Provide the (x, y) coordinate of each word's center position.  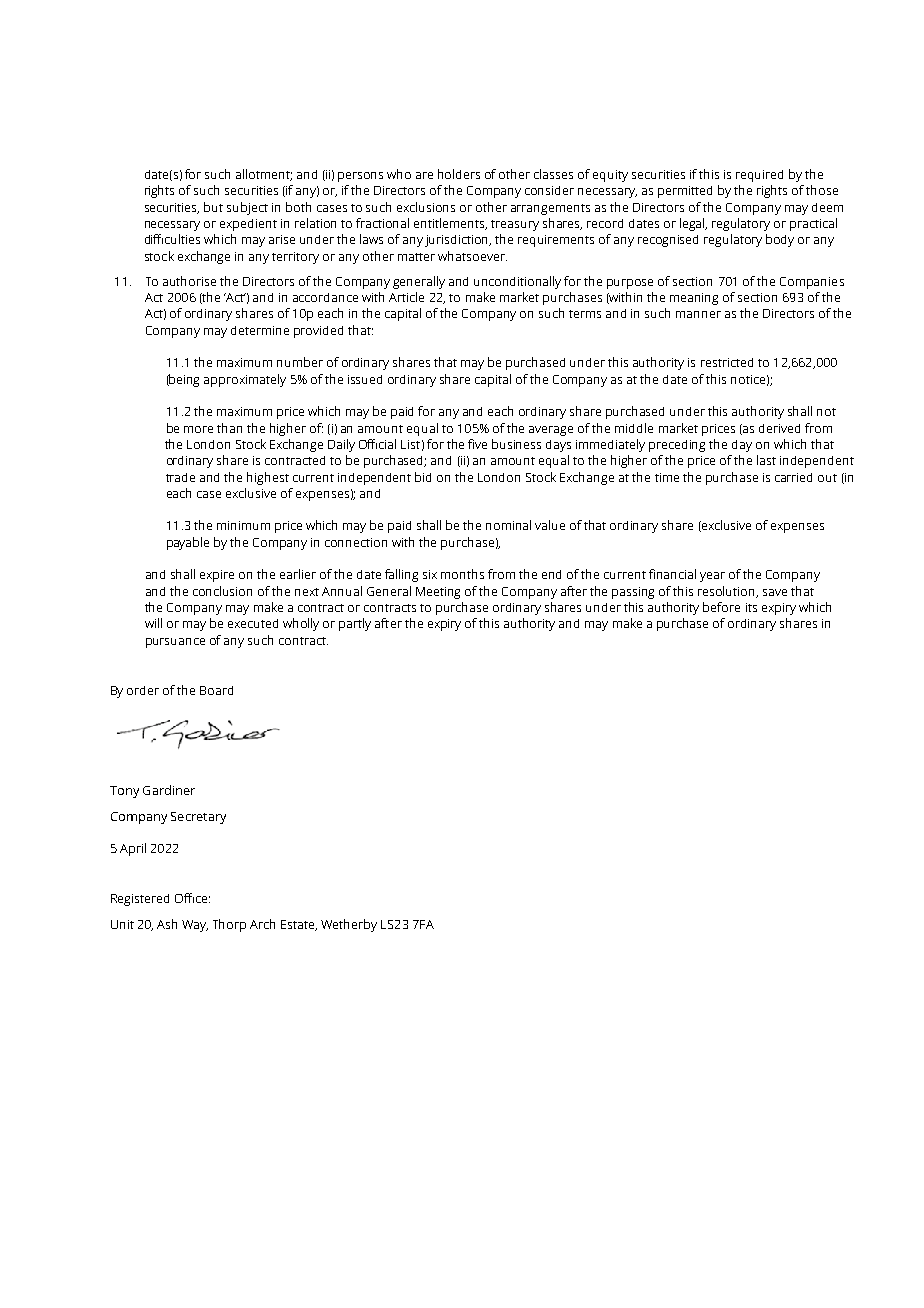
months (462, 574)
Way (195, 926)
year (712, 577)
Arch (262, 924)
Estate (299, 925)
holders (459, 174)
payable (188, 543)
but (213, 207)
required (759, 176)
